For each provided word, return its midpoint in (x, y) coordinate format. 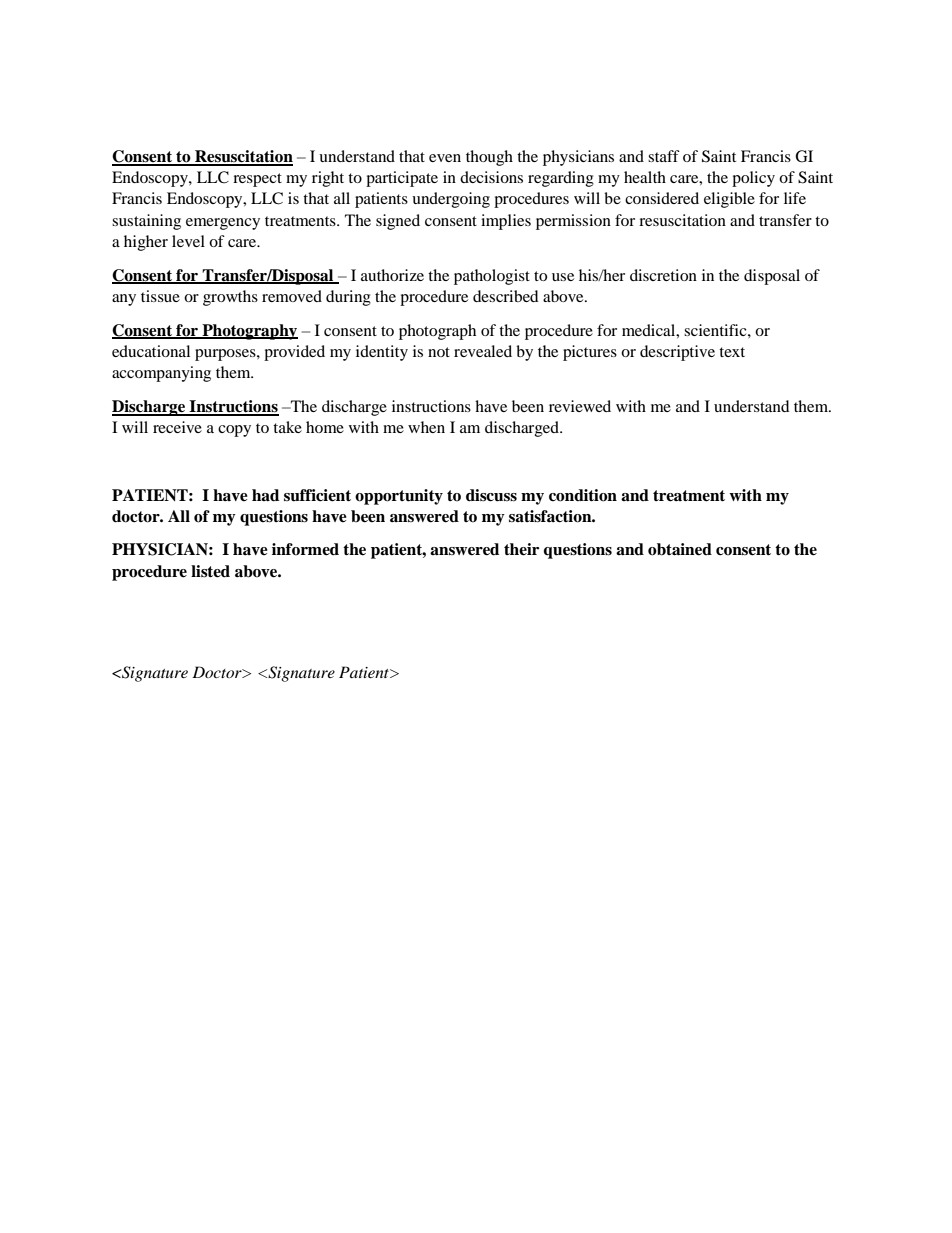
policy (753, 179)
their (521, 549)
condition (583, 495)
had (265, 495)
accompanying (161, 374)
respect (257, 180)
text (732, 352)
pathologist (492, 277)
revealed (483, 351)
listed (210, 571)
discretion (663, 275)
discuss (491, 495)
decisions (491, 177)
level (188, 241)
